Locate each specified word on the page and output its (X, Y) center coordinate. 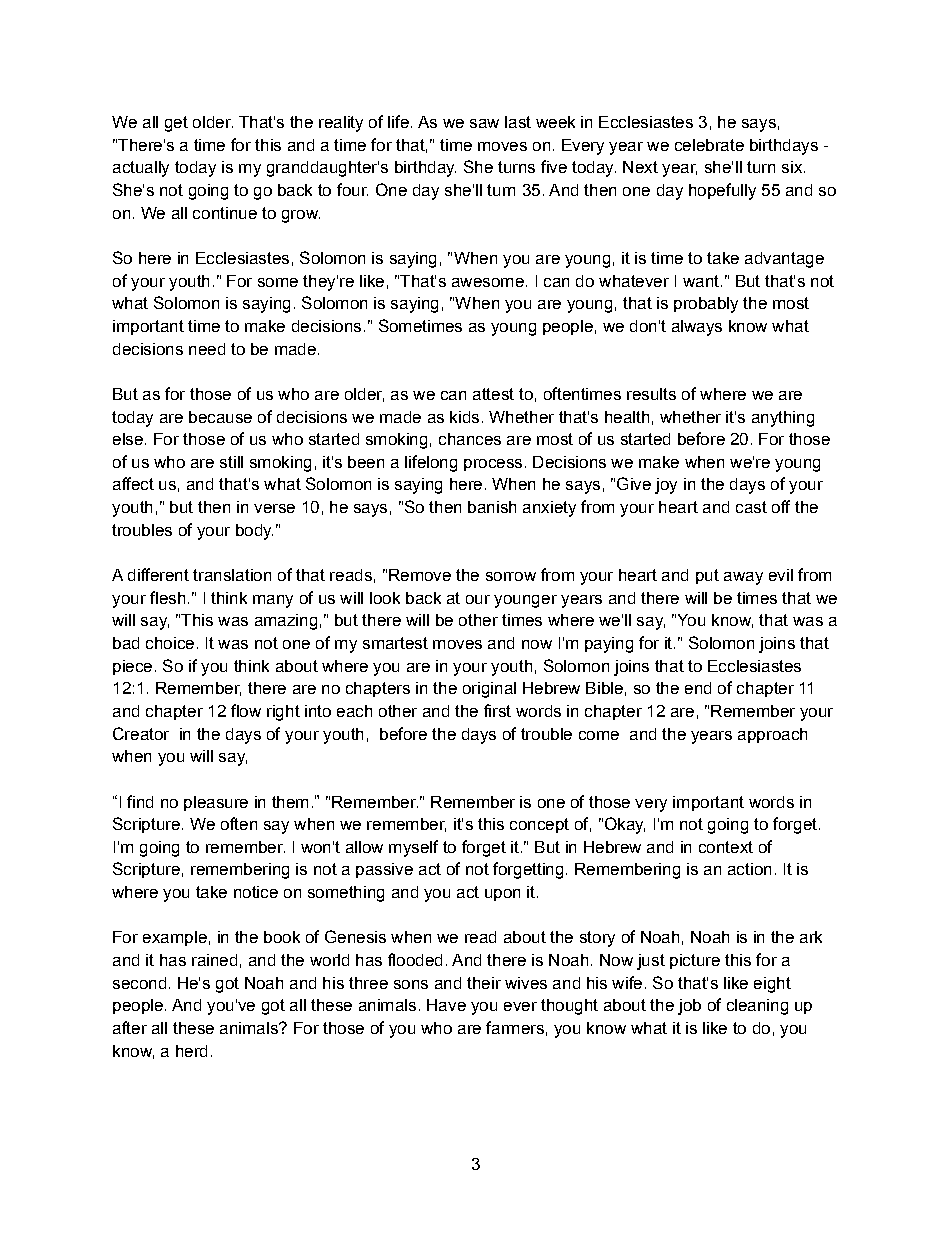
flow (246, 710)
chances (470, 439)
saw (484, 123)
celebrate (709, 145)
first (497, 710)
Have (446, 1005)
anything (783, 419)
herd (191, 1051)
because (220, 417)
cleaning (757, 1007)
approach (772, 735)
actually (141, 169)
